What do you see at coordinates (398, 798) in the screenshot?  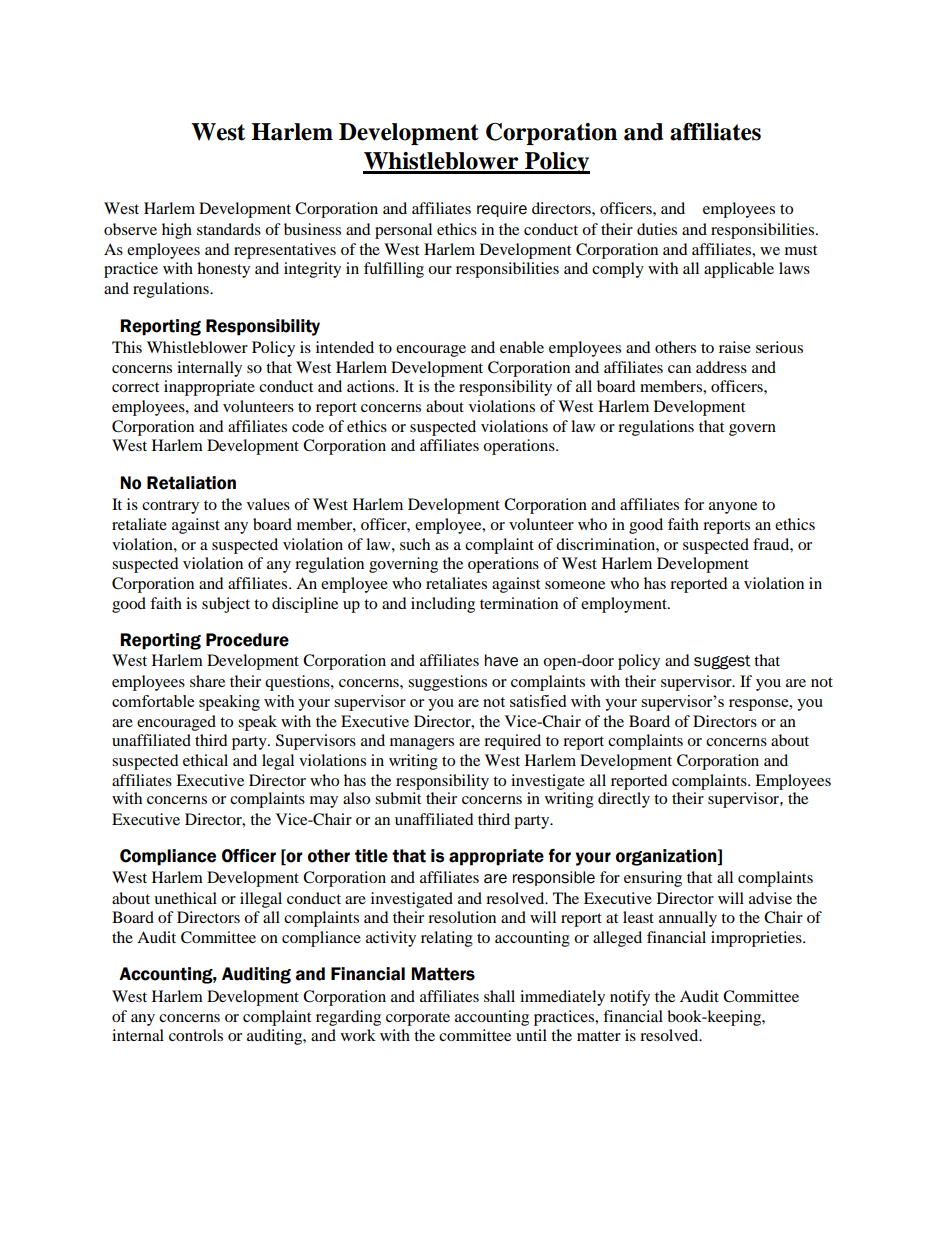 I see `submit` at bounding box center [398, 798].
